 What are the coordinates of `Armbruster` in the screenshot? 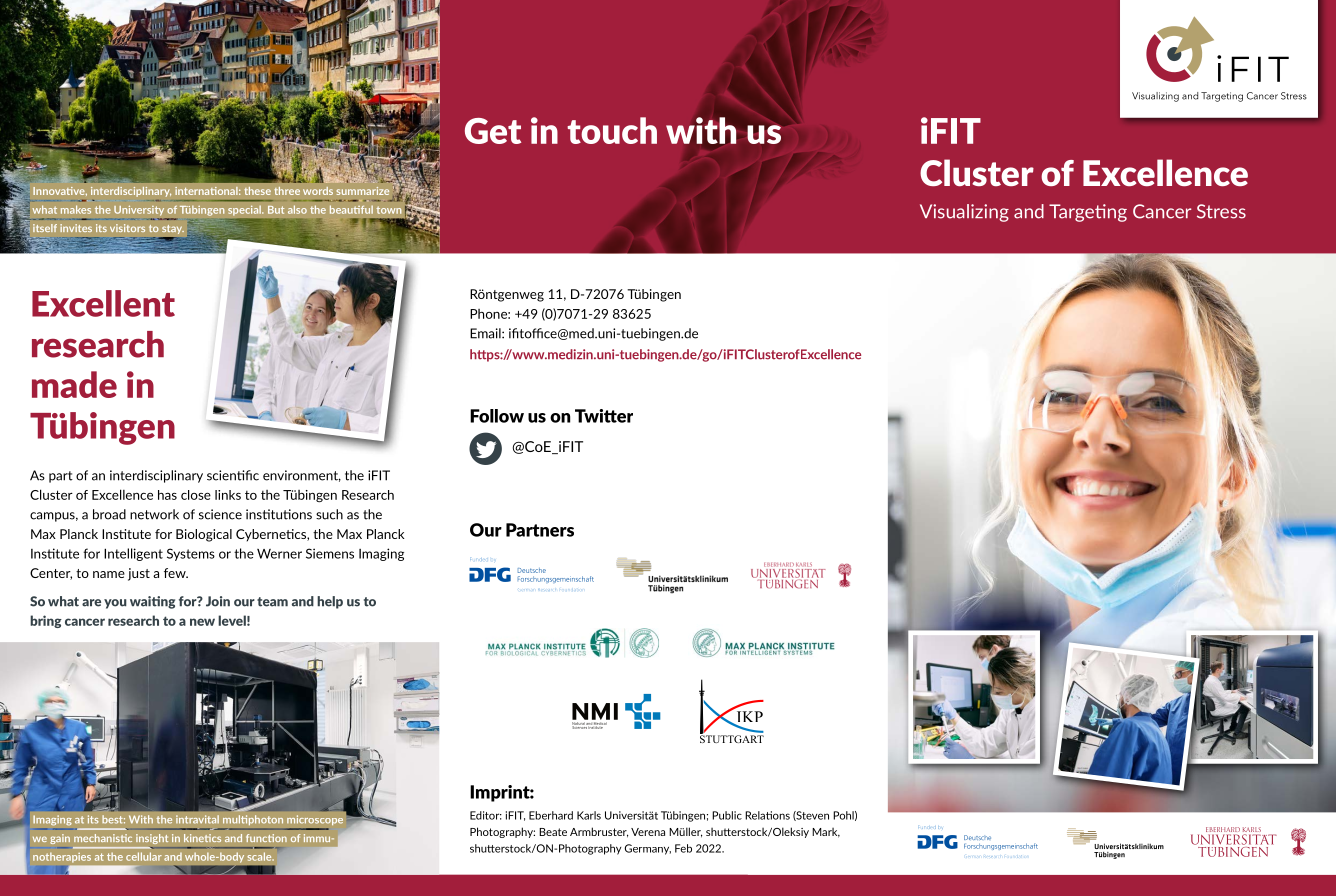 It's located at (599, 832).
